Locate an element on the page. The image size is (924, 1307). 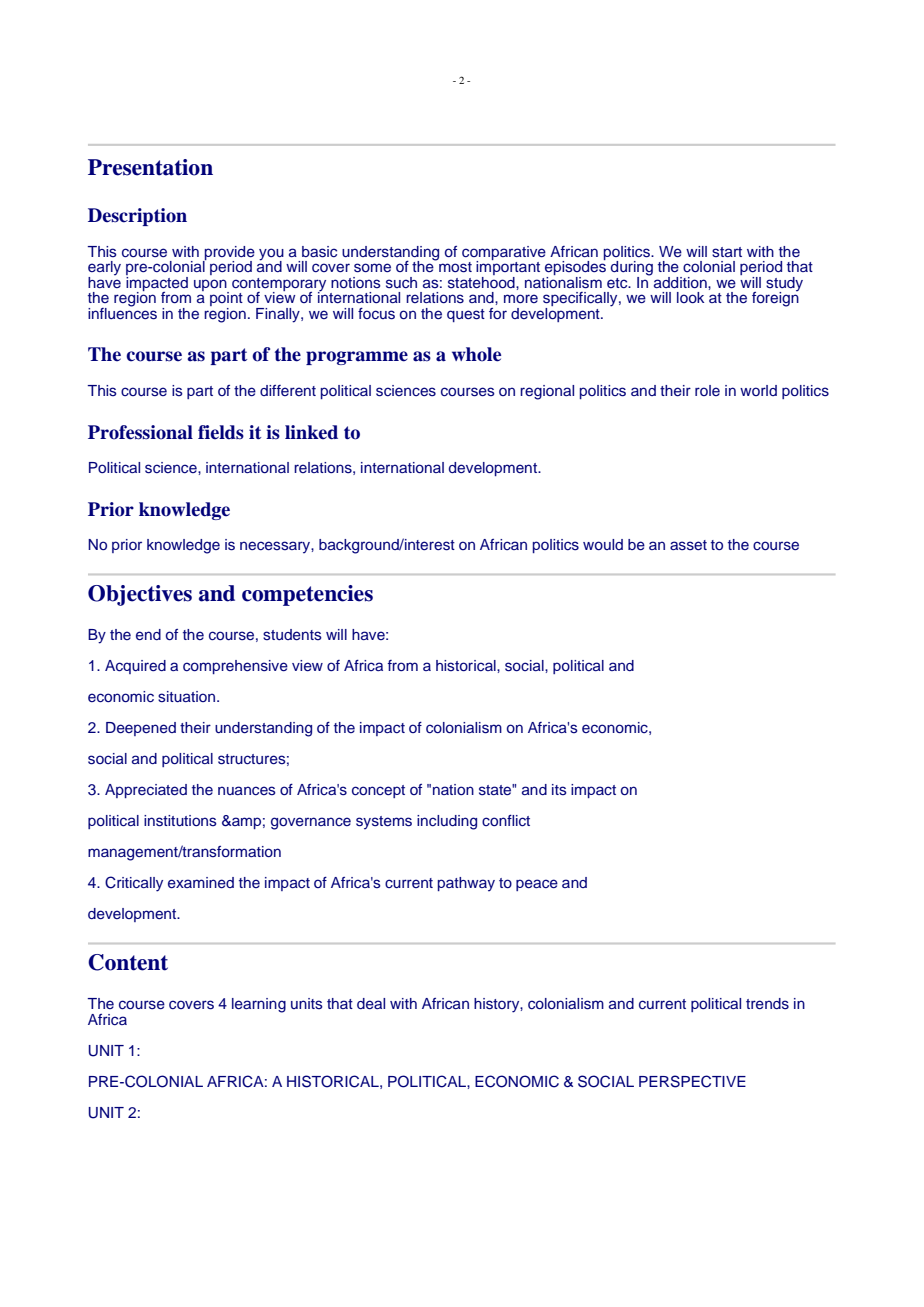
comparative is located at coordinates (504, 254).
